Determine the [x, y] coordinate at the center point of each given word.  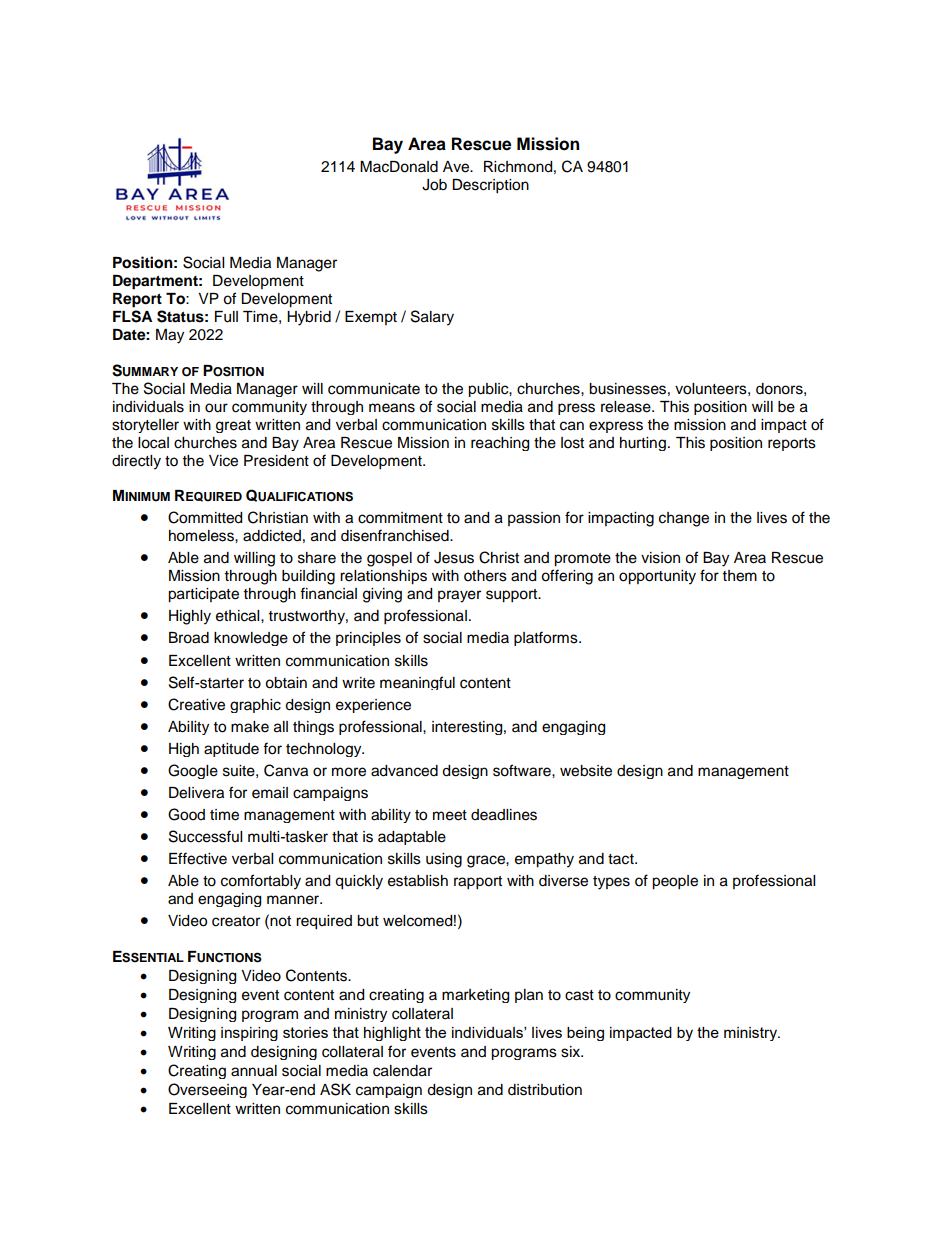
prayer [459, 596]
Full [226, 317]
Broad [189, 638]
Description [490, 186]
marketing [475, 996]
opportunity [657, 577]
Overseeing [207, 1090]
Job [434, 185]
